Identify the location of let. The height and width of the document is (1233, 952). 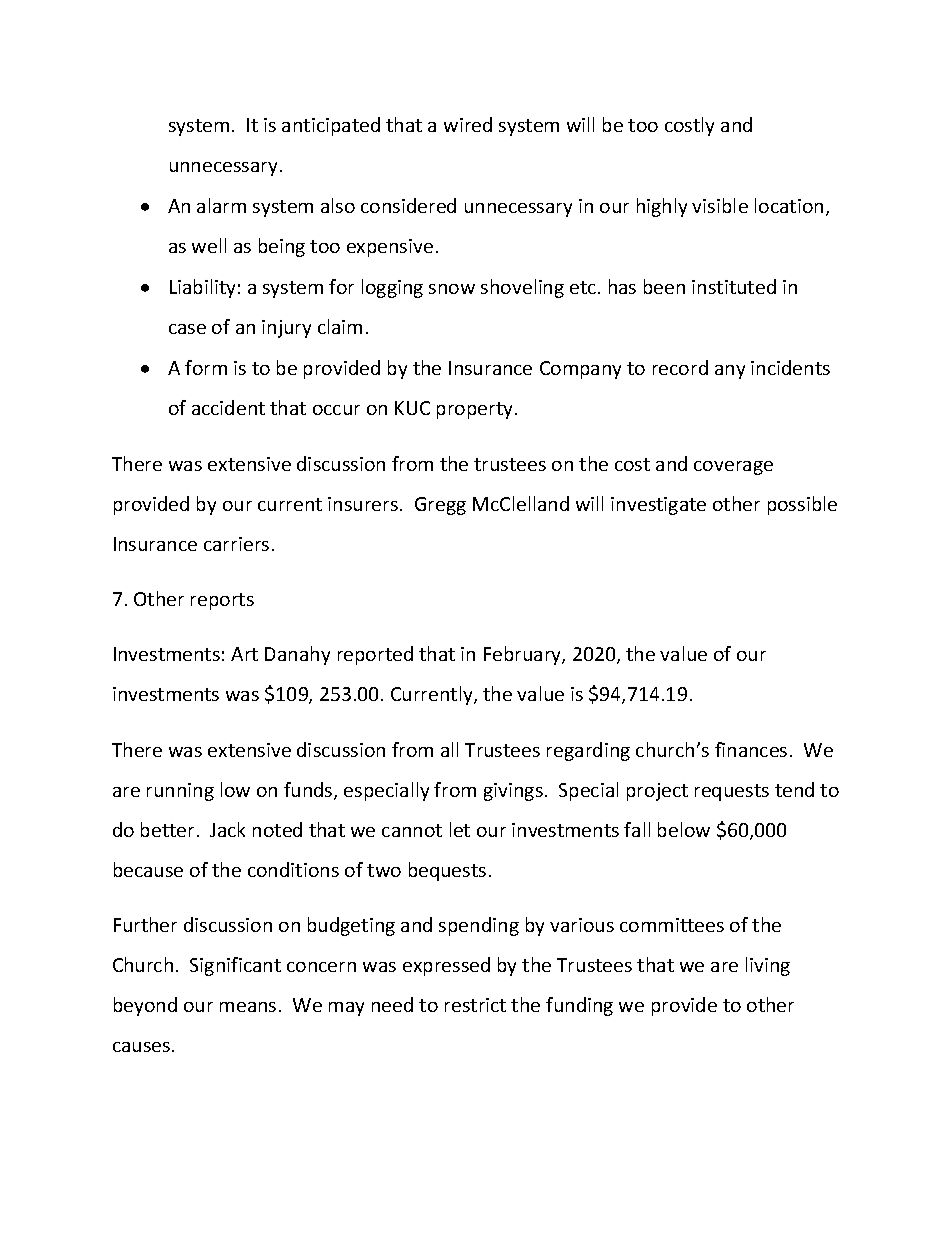
(460, 829).
